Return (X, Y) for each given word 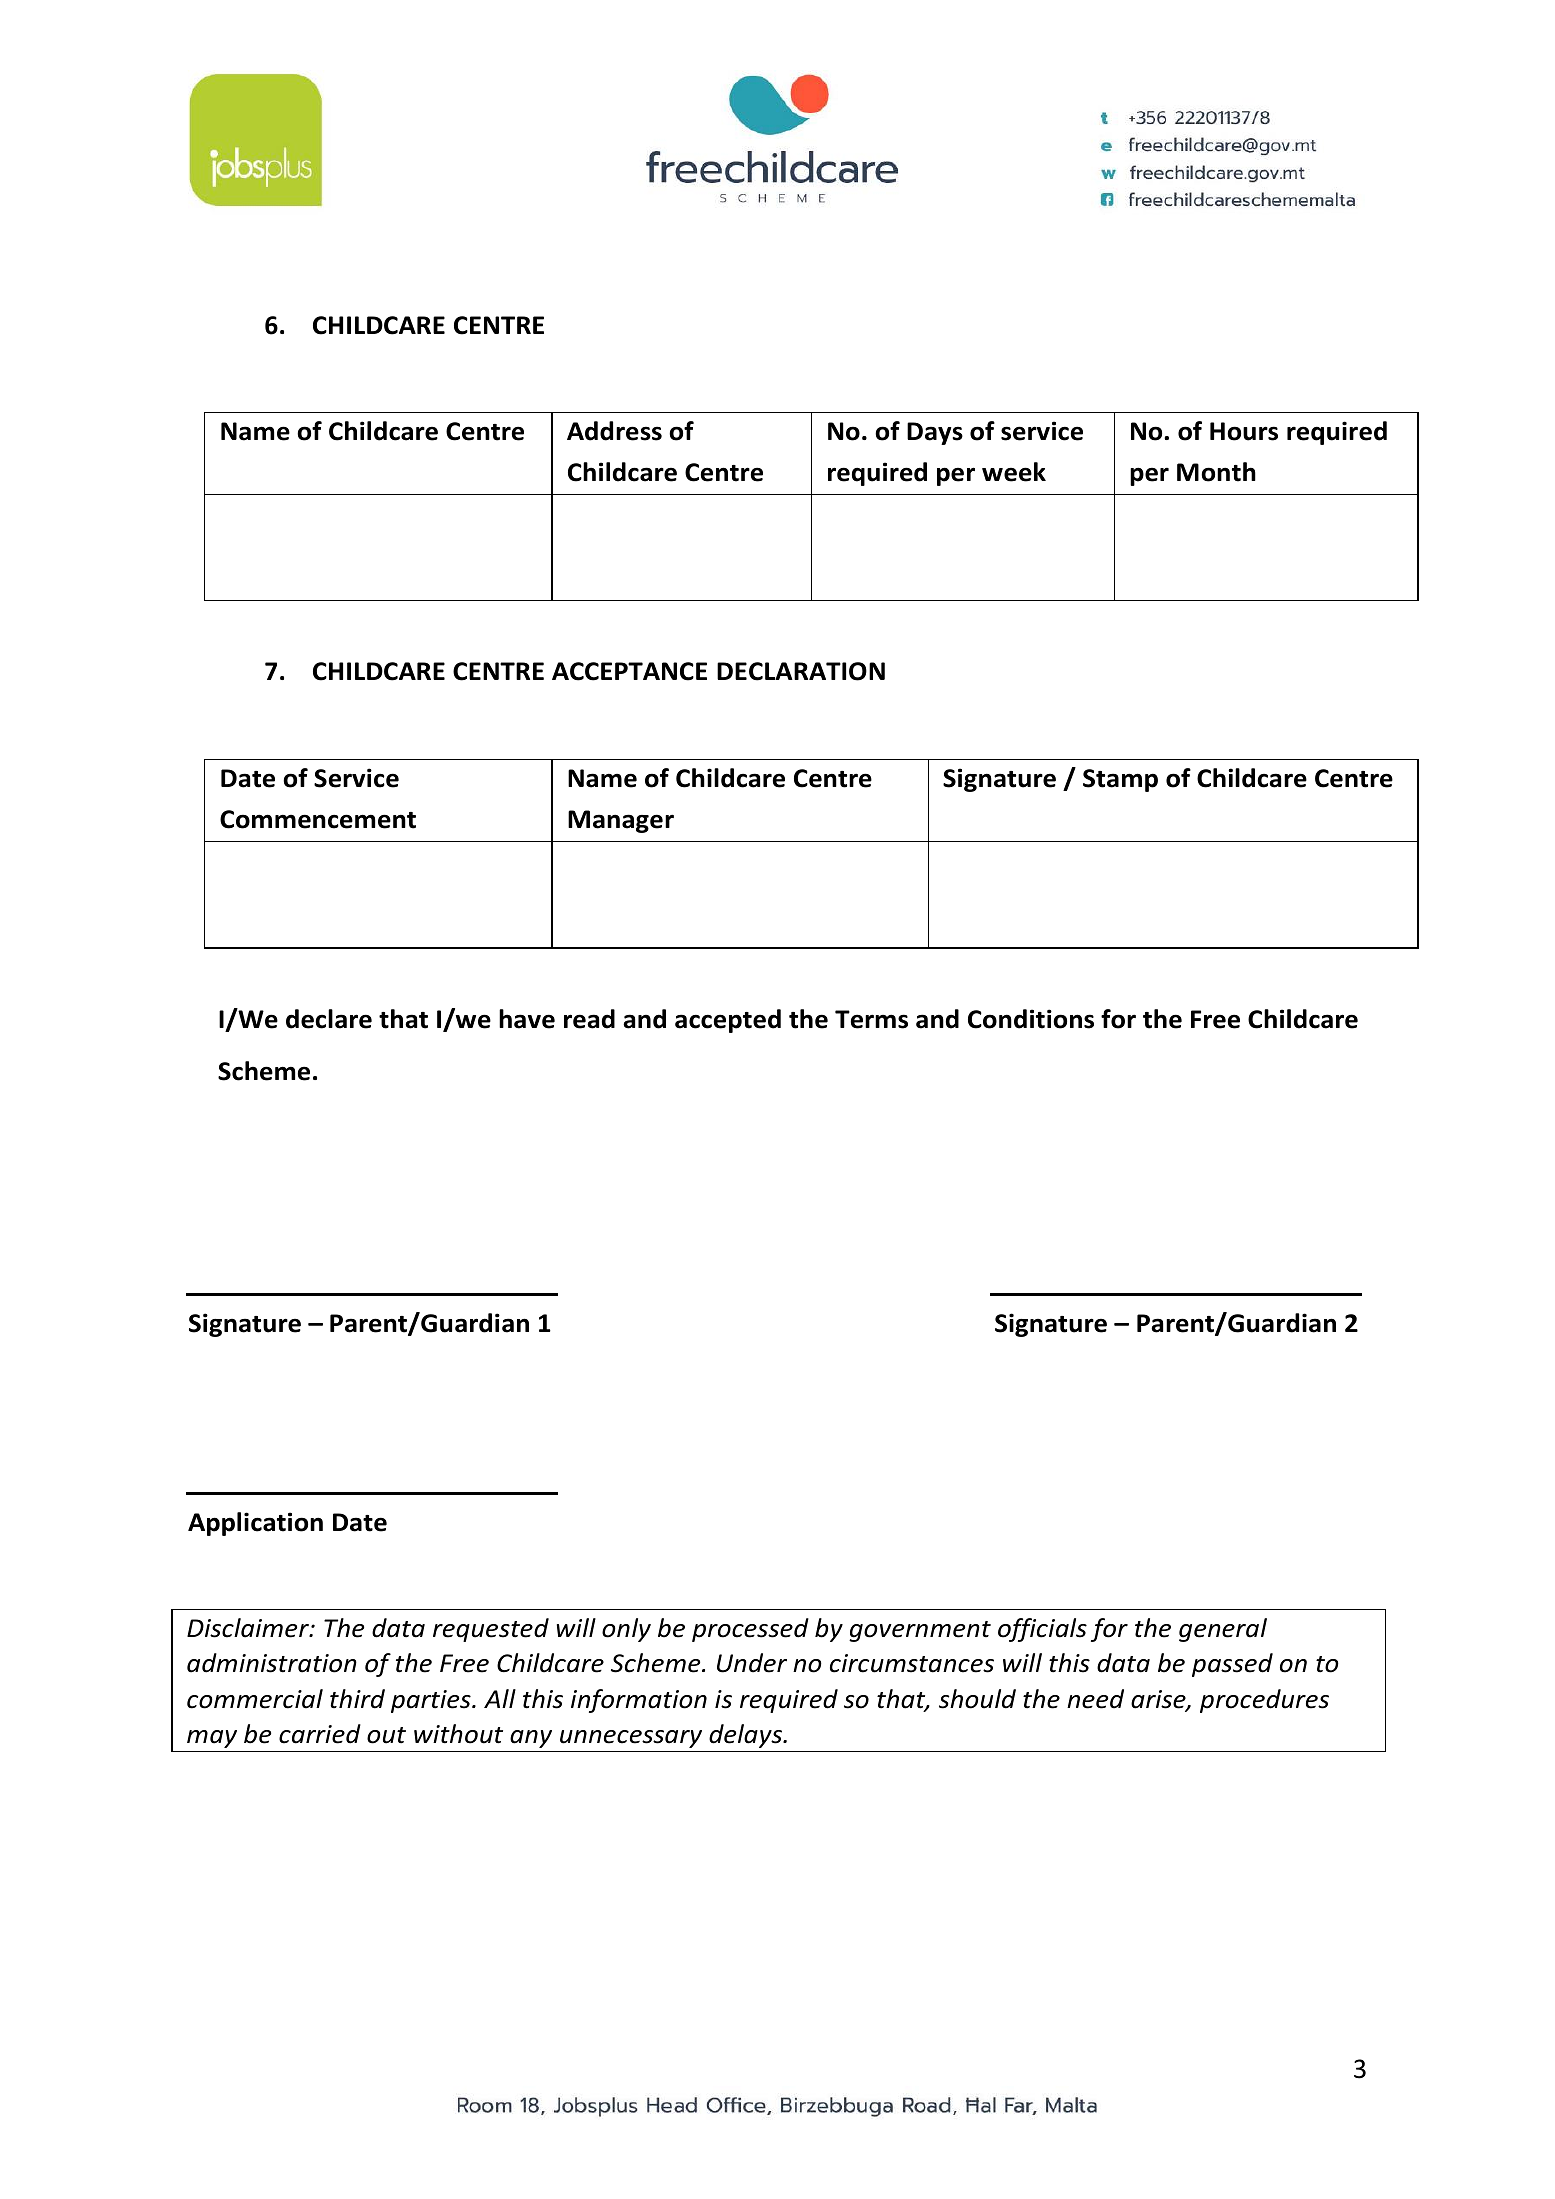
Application (255, 1524)
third (357, 1699)
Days (935, 433)
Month (1216, 472)
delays (747, 1736)
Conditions (1031, 1019)
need (1095, 1699)
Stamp (1120, 780)
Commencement (318, 819)
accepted (728, 1021)
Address (614, 431)
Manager (621, 821)
